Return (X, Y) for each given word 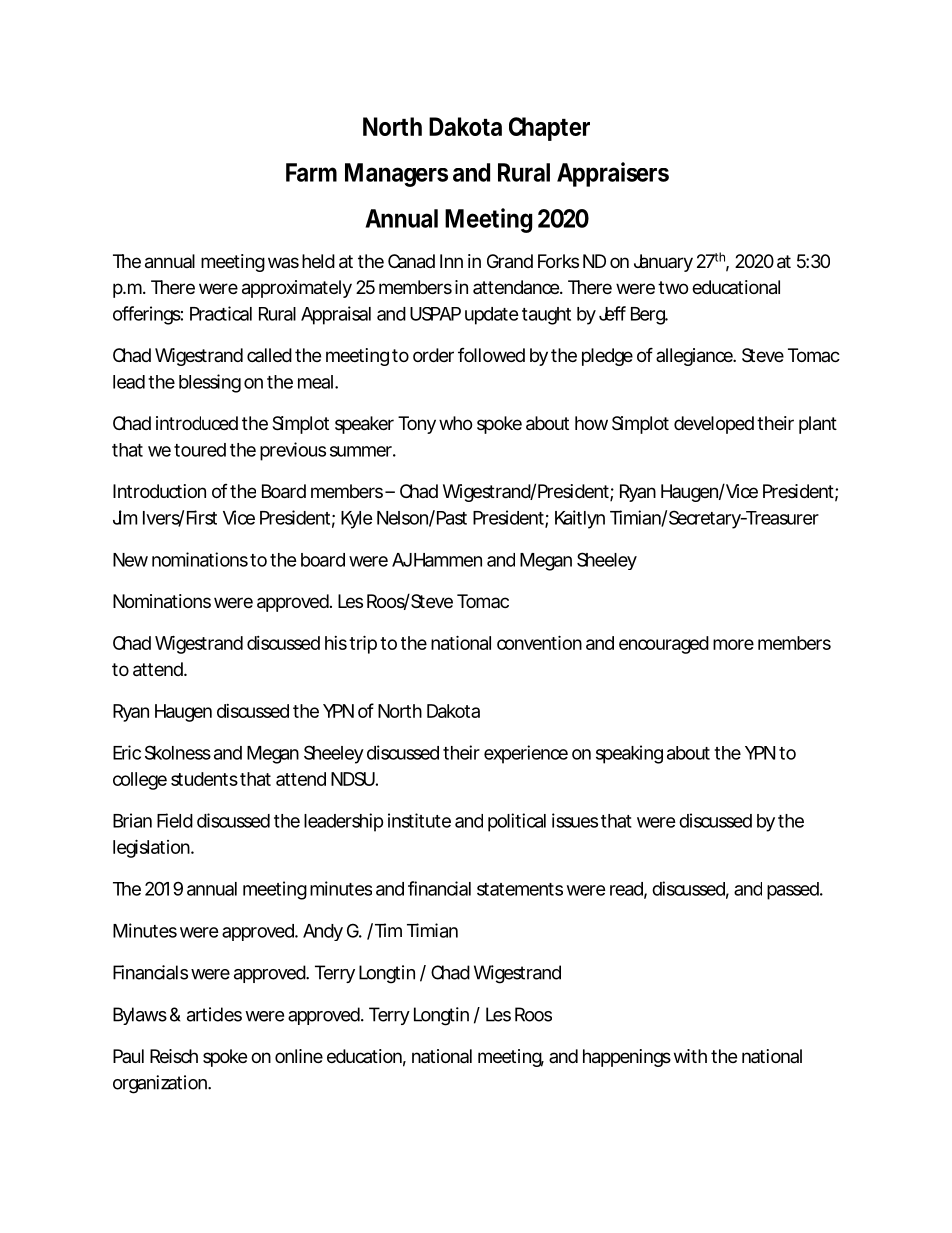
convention (539, 642)
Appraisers (613, 174)
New (130, 560)
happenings (627, 1058)
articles (214, 1014)
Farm (311, 172)
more (733, 644)
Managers (396, 175)
